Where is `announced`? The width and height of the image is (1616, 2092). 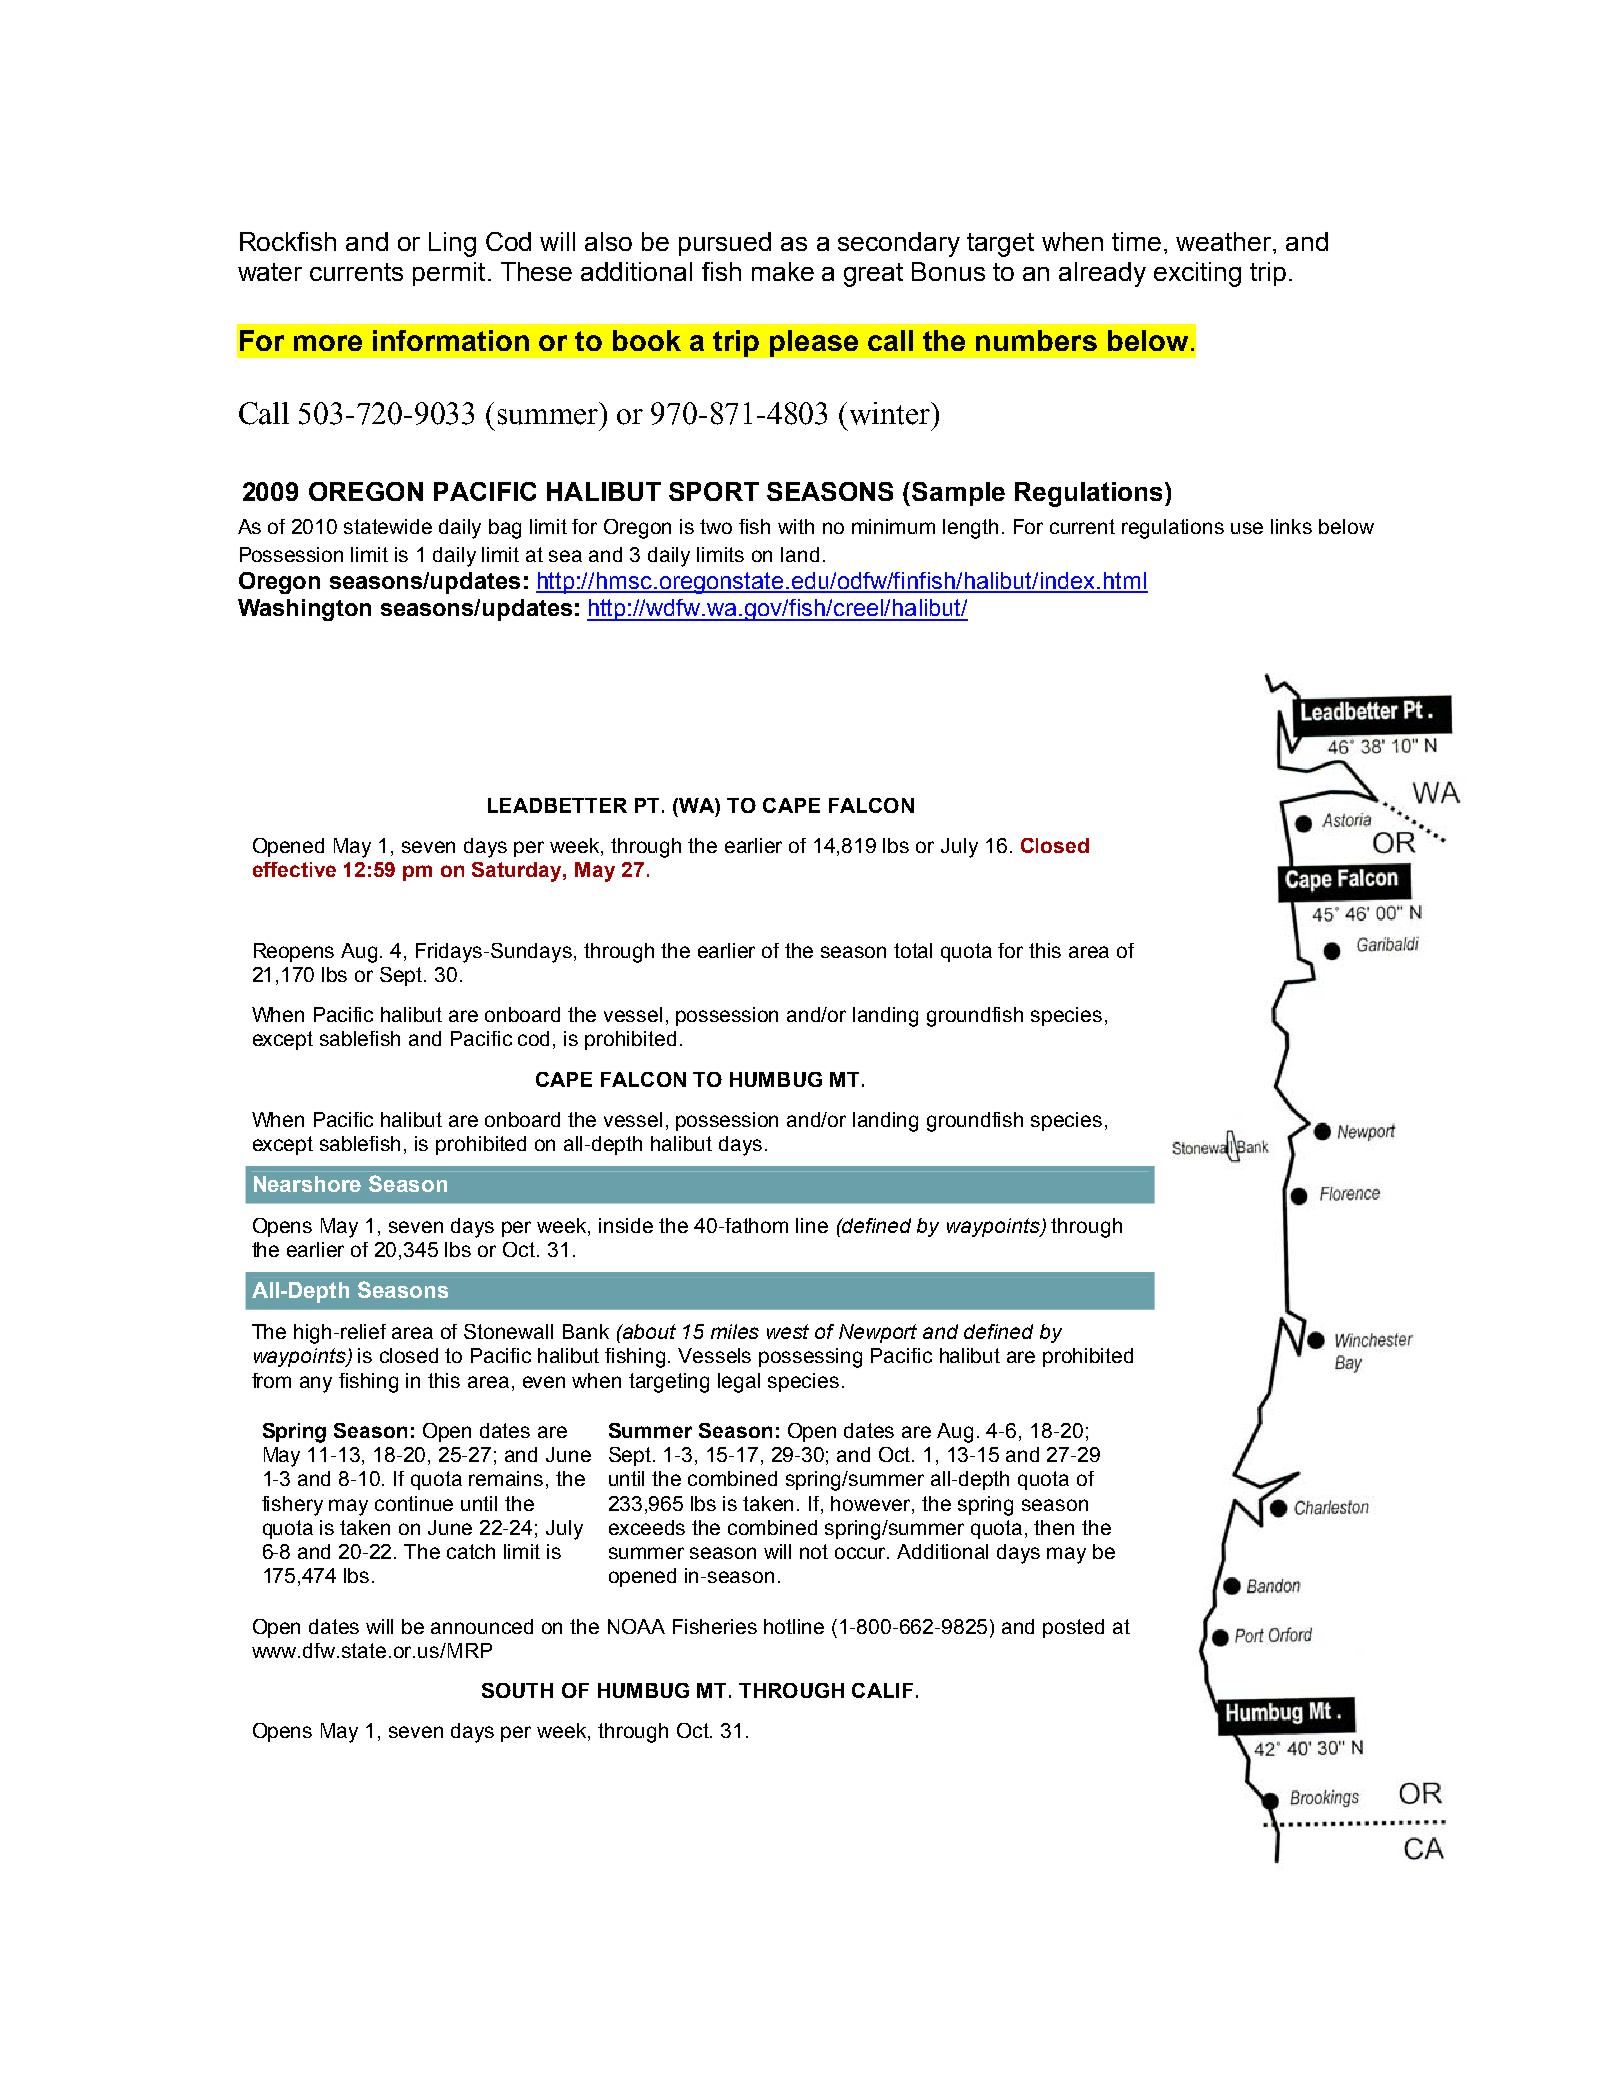
announced is located at coordinates (482, 1626).
